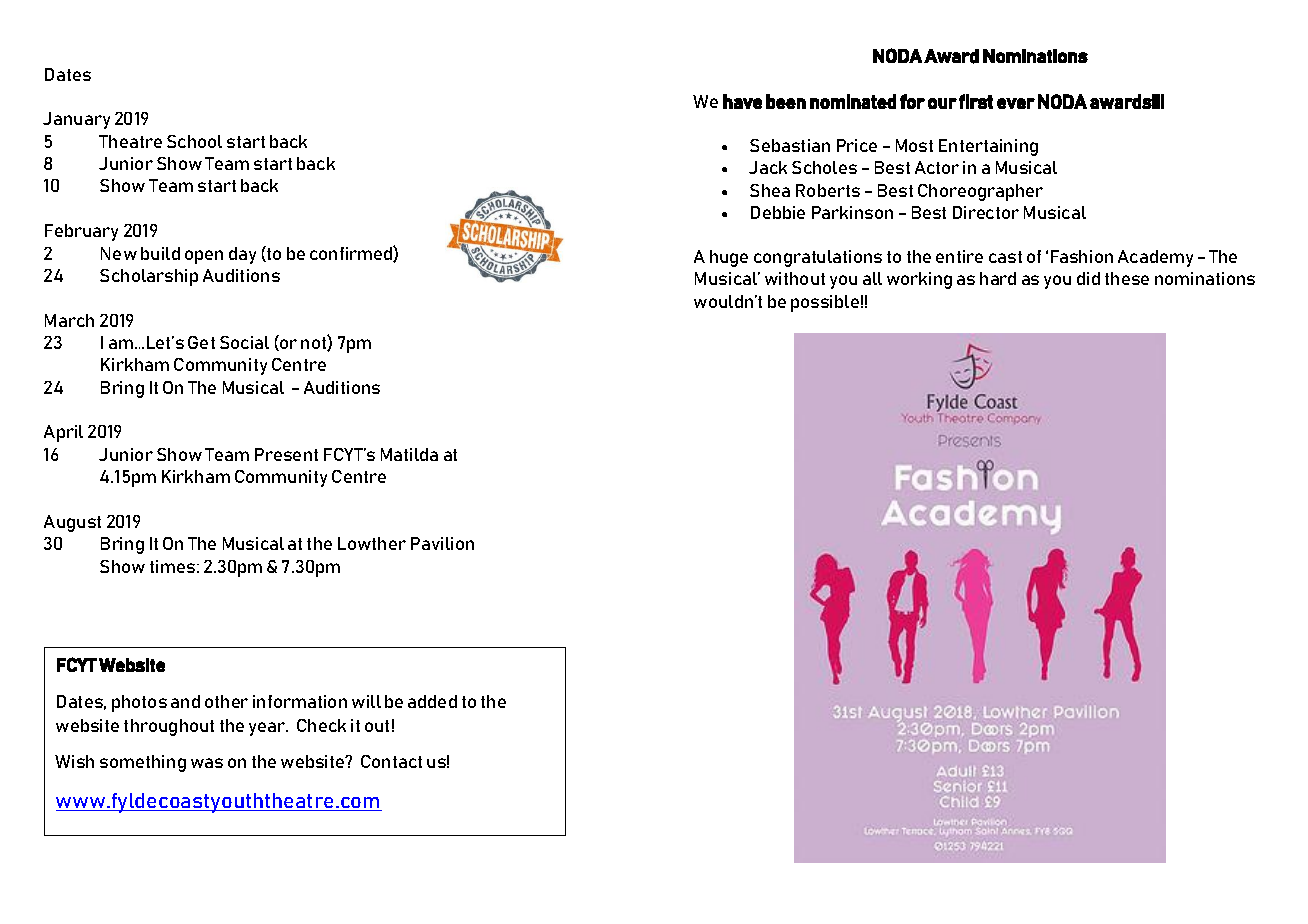 The width and height of the image is (1308, 924). What do you see at coordinates (442, 543) in the image?
I see `Pavilion` at bounding box center [442, 543].
